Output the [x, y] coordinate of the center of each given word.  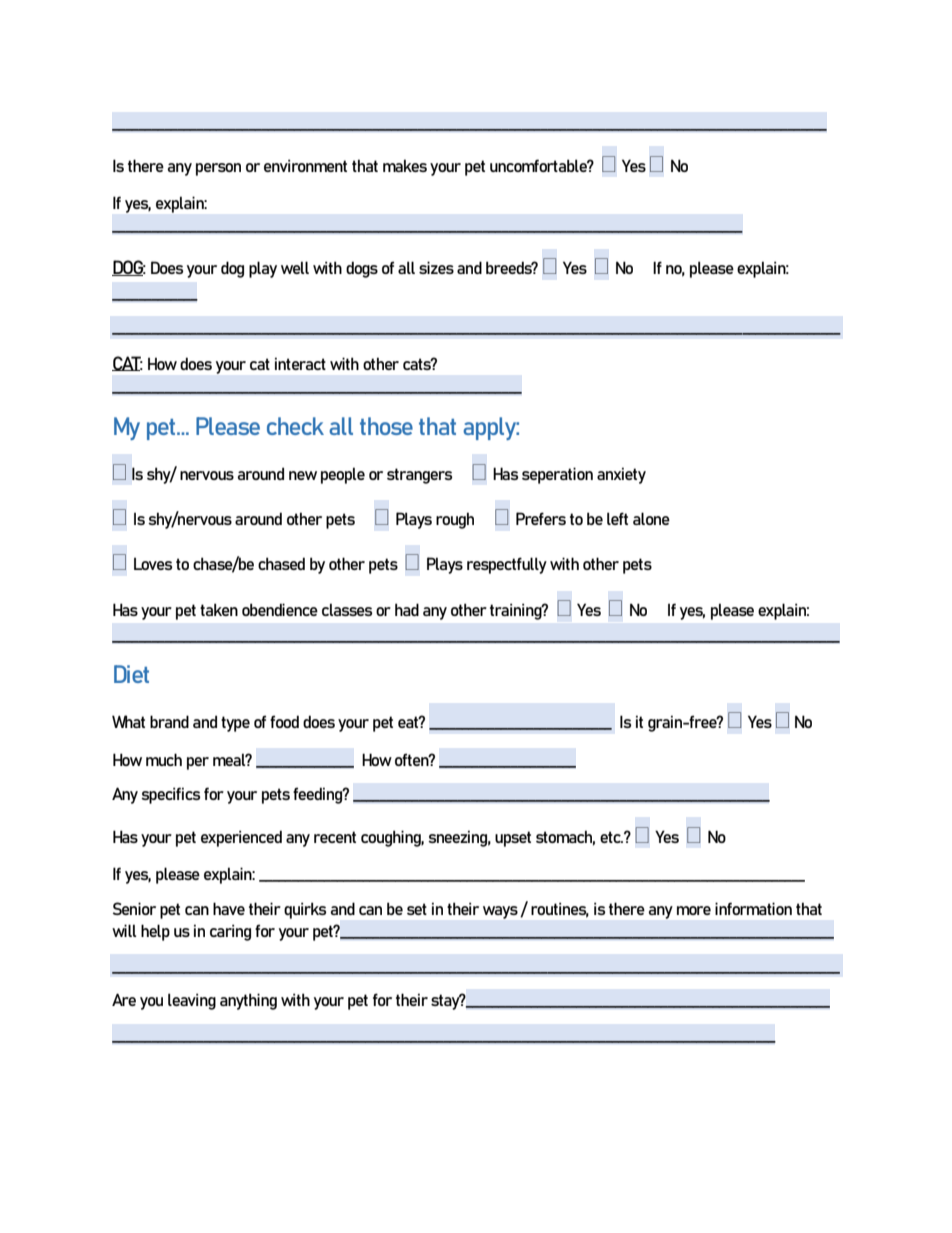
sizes [436, 267]
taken [219, 609]
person [218, 169]
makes [405, 165]
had [407, 609]
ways [500, 912]
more [694, 910]
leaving [192, 1001]
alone [651, 518]
